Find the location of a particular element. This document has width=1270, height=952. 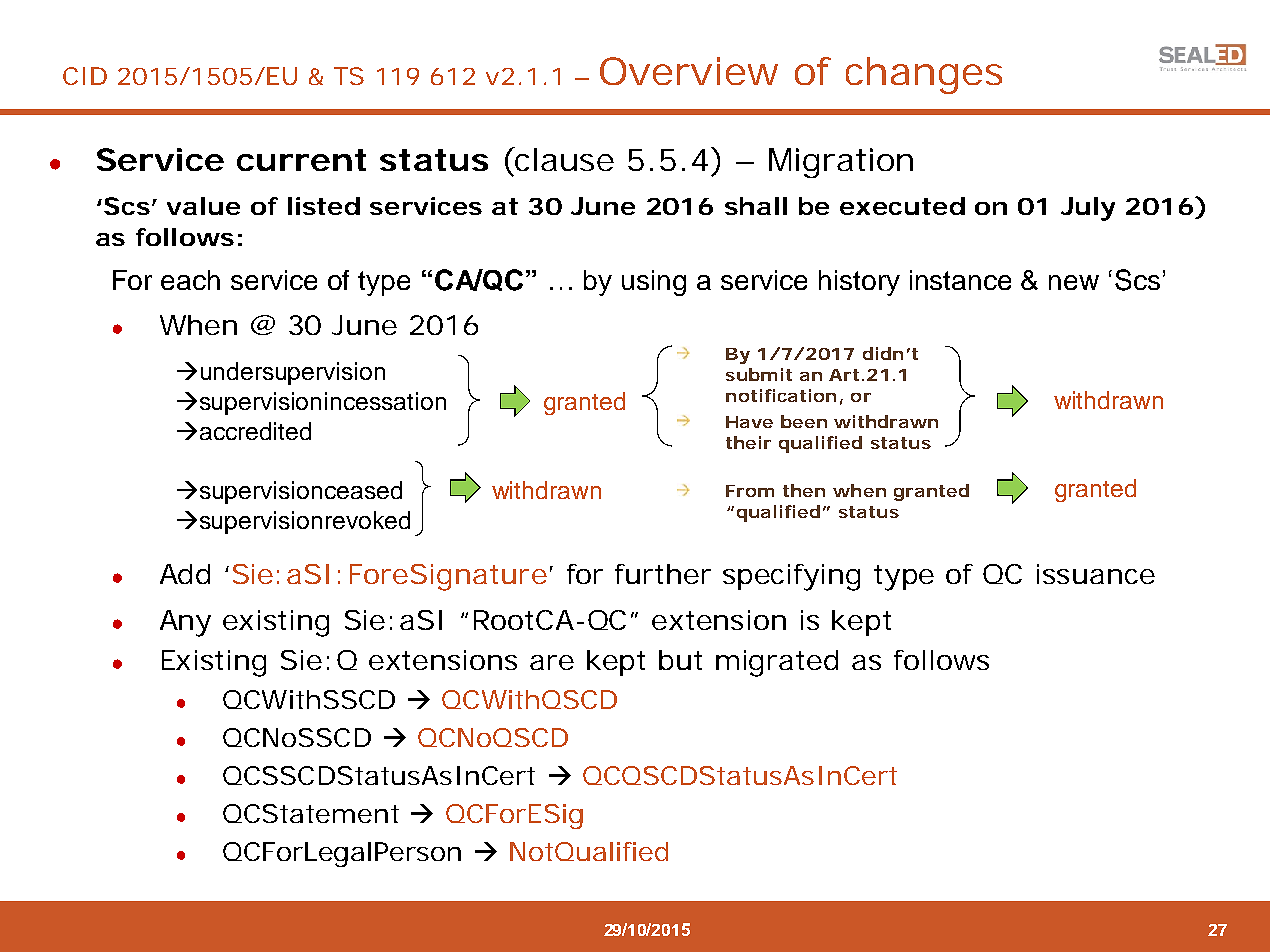

CID is located at coordinates (85, 76).
